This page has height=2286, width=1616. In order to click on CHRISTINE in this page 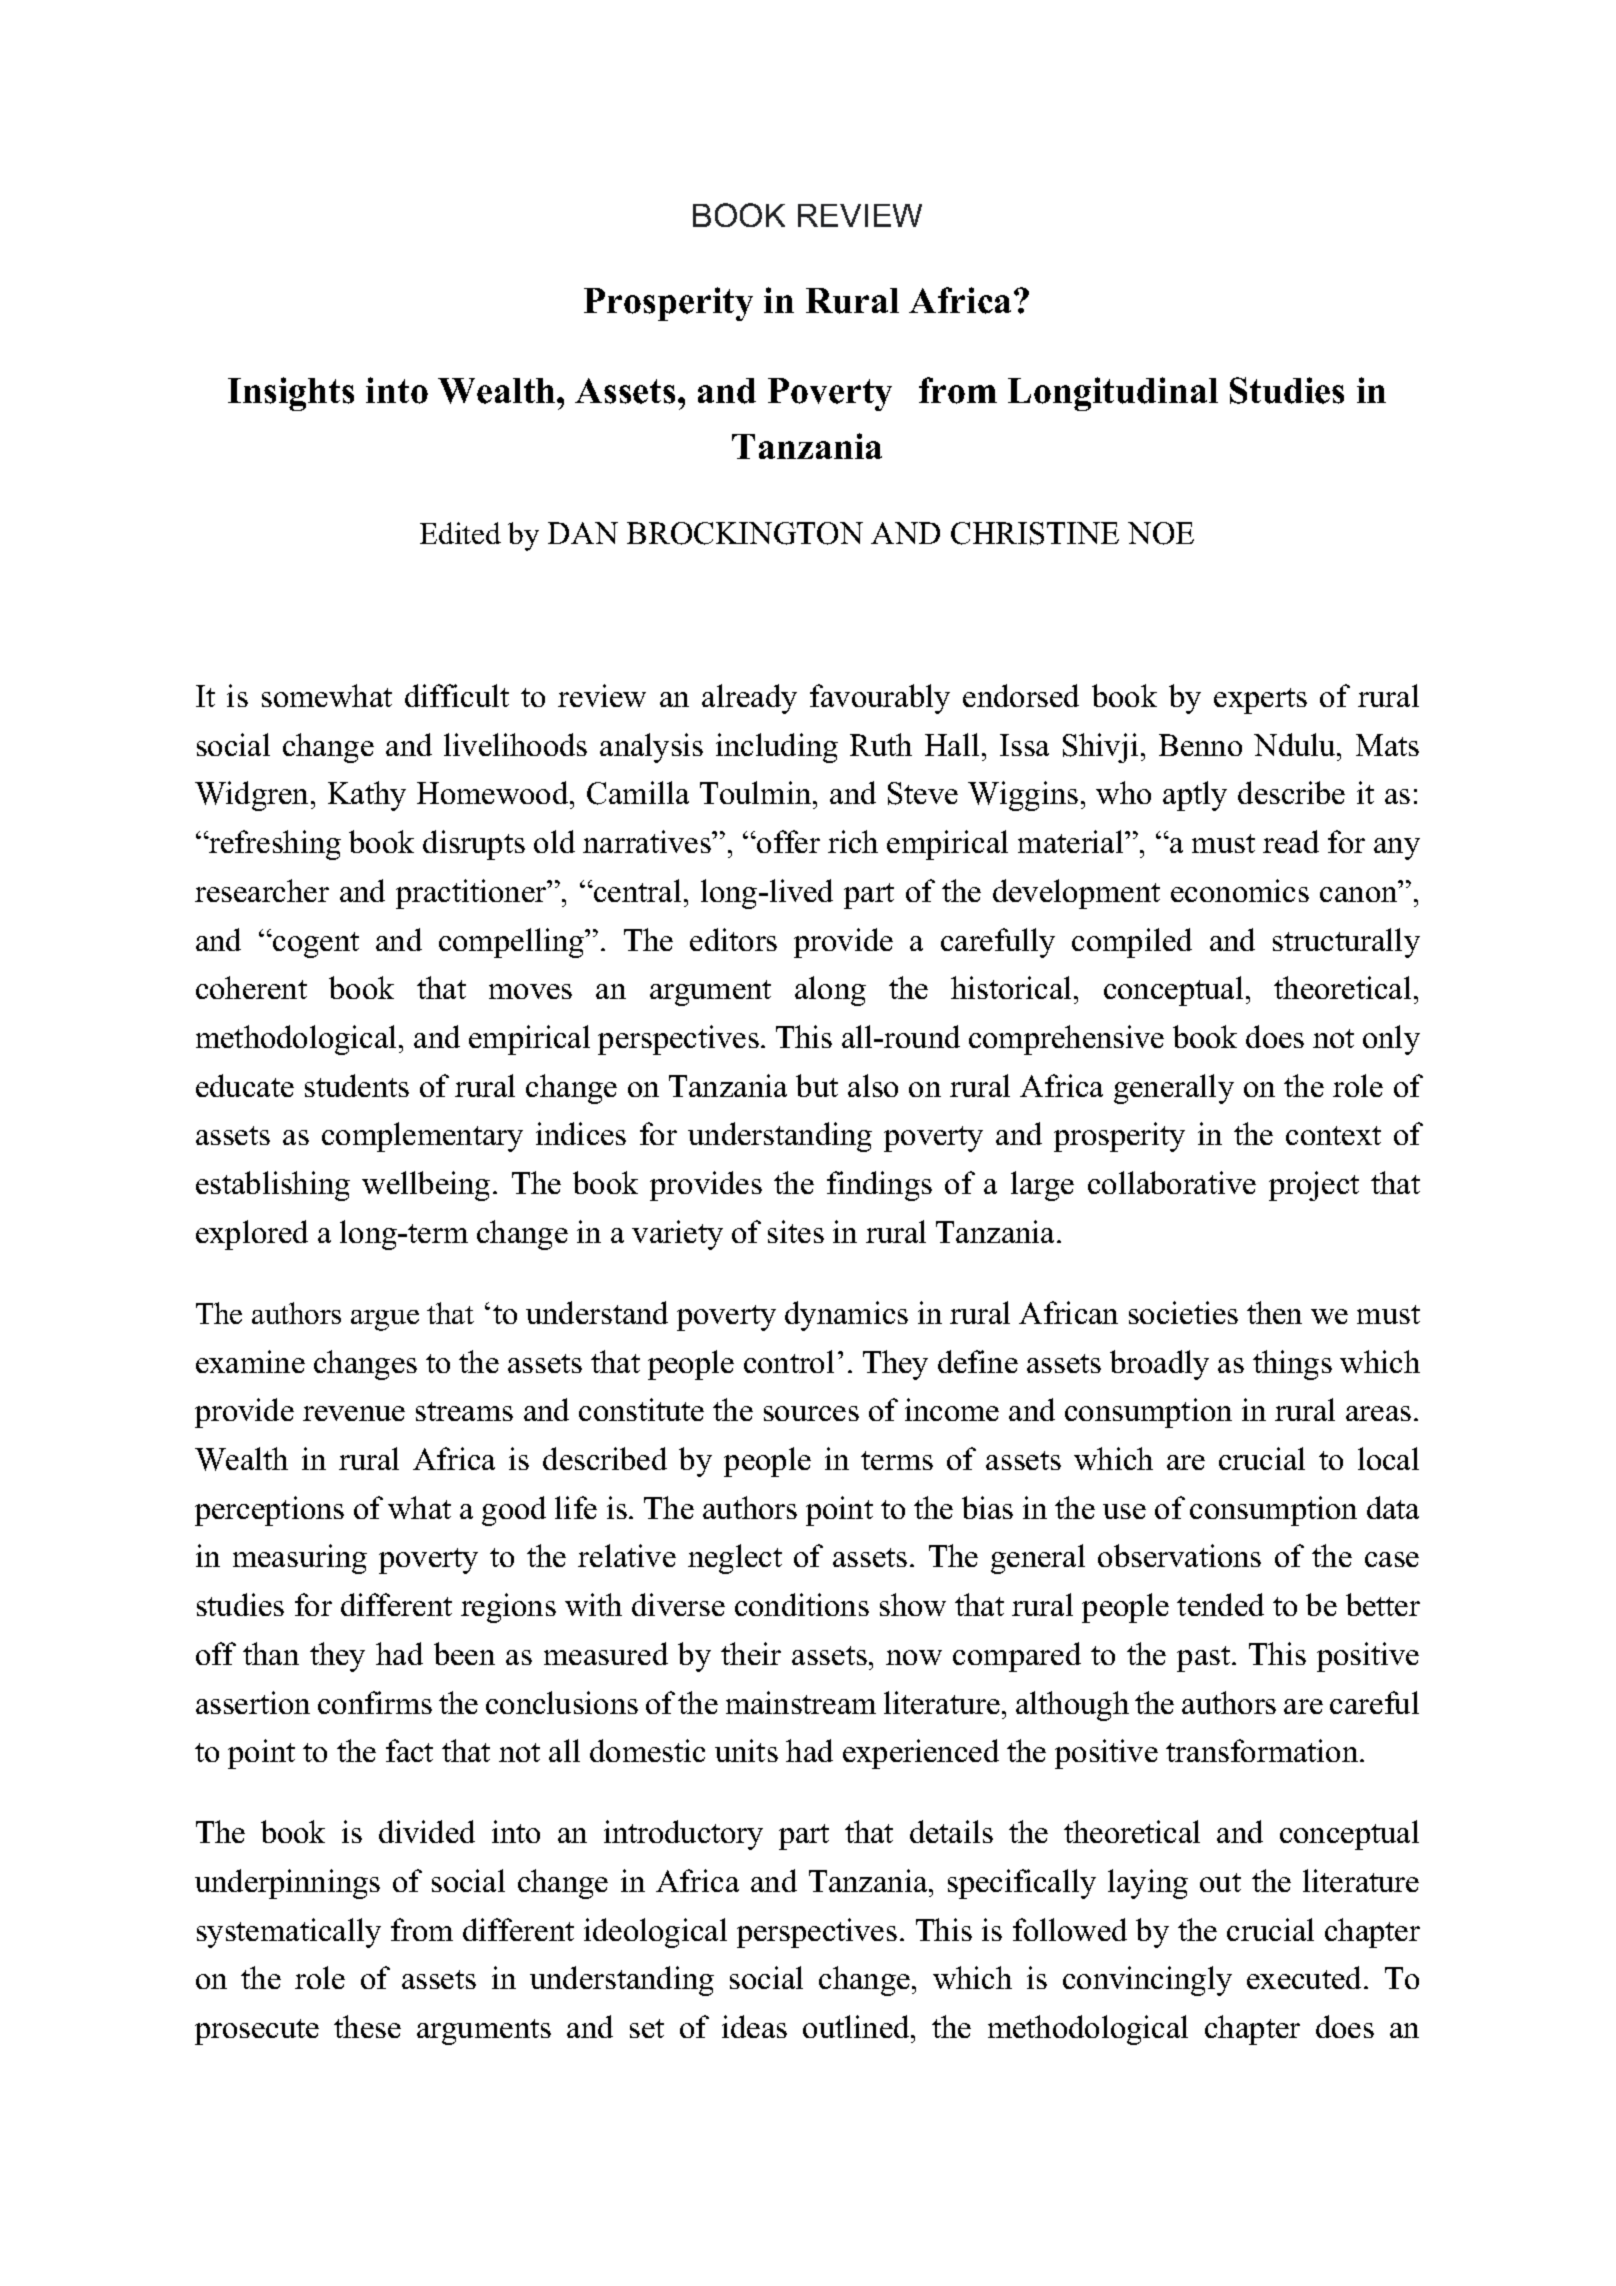, I will do `click(1035, 533)`.
